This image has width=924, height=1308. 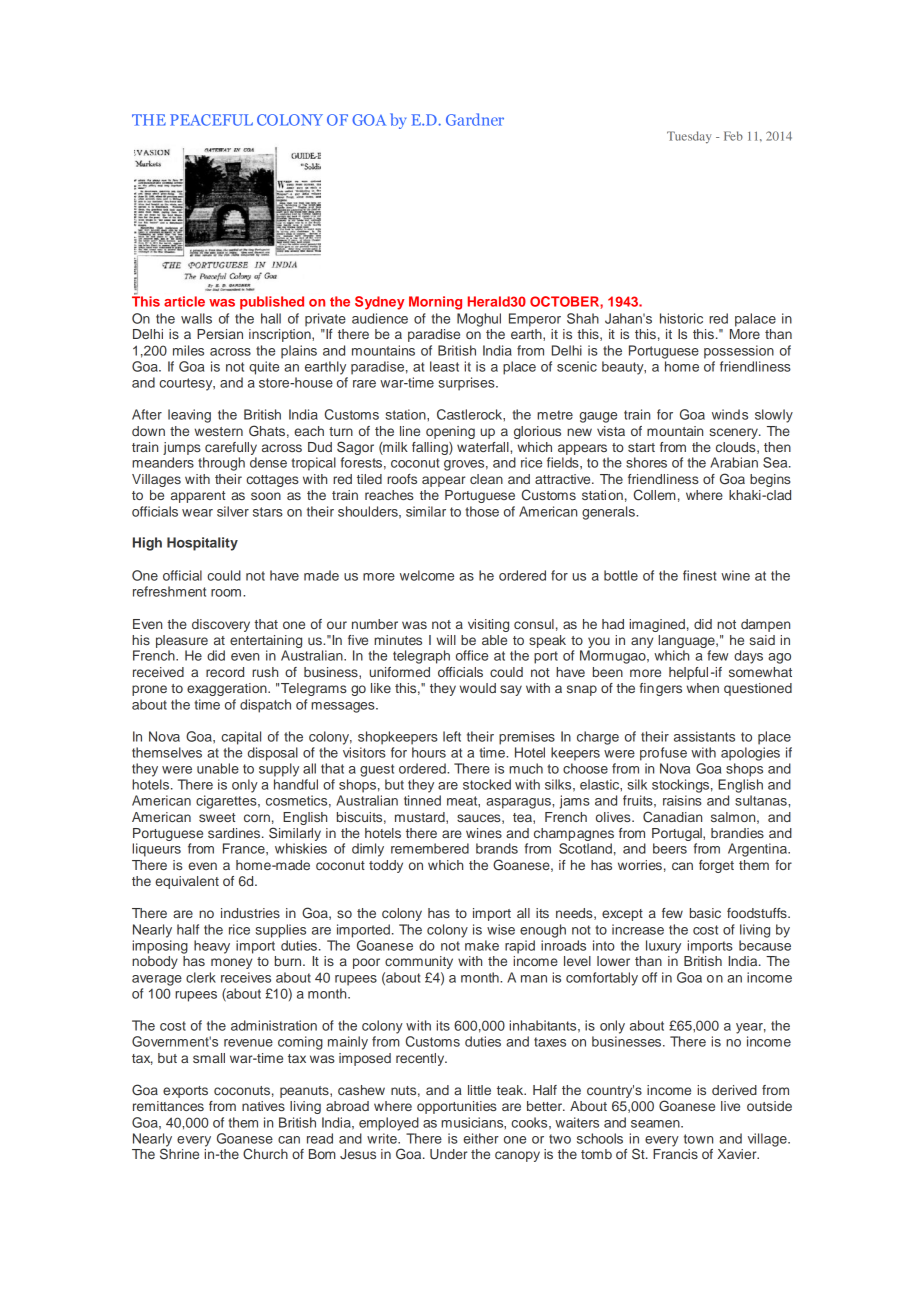 I want to click on Gardner, so click(x=475, y=119).
